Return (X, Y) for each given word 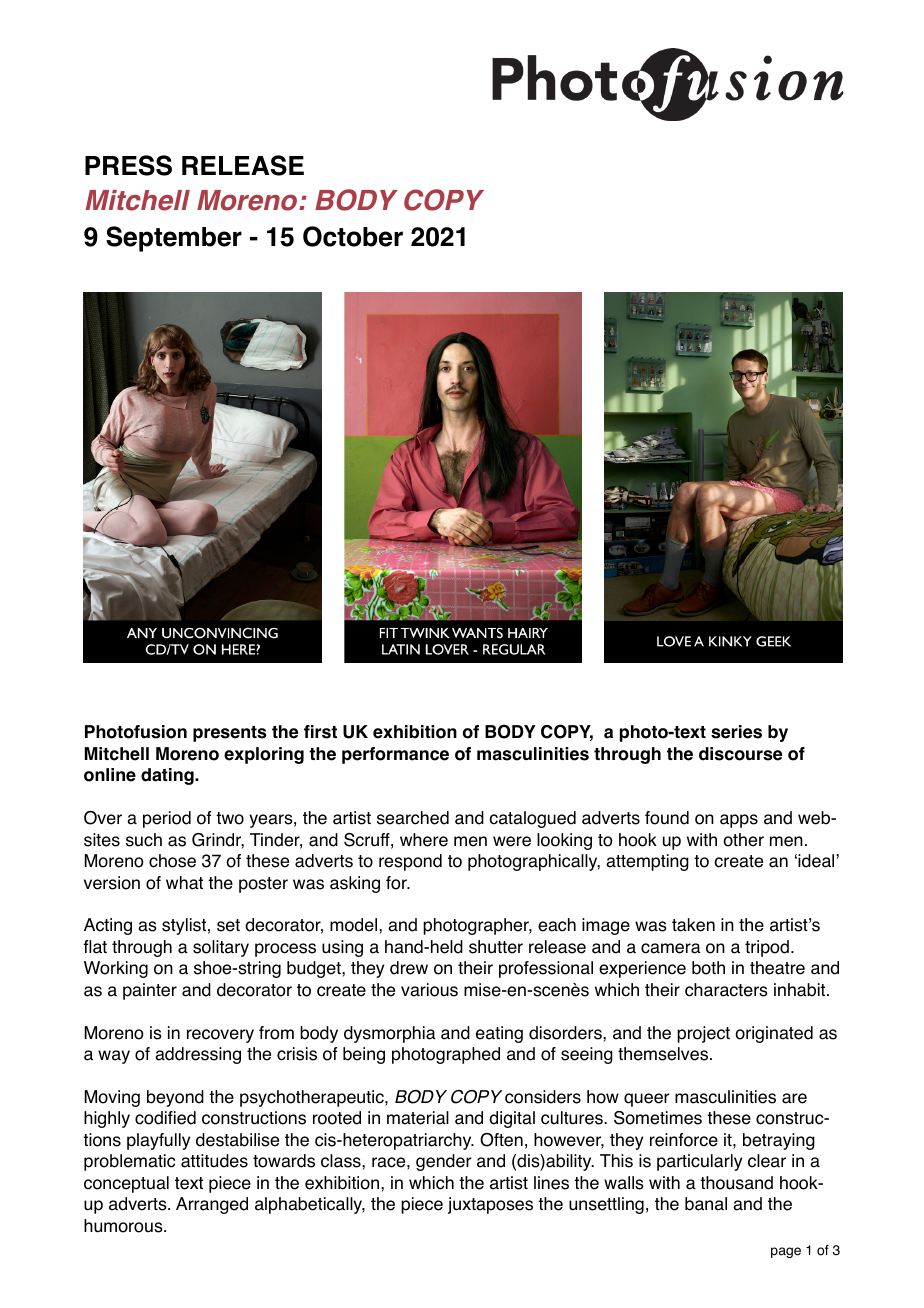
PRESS (128, 165)
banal (706, 1204)
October (353, 236)
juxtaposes (490, 1205)
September (174, 239)
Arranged (212, 1205)
